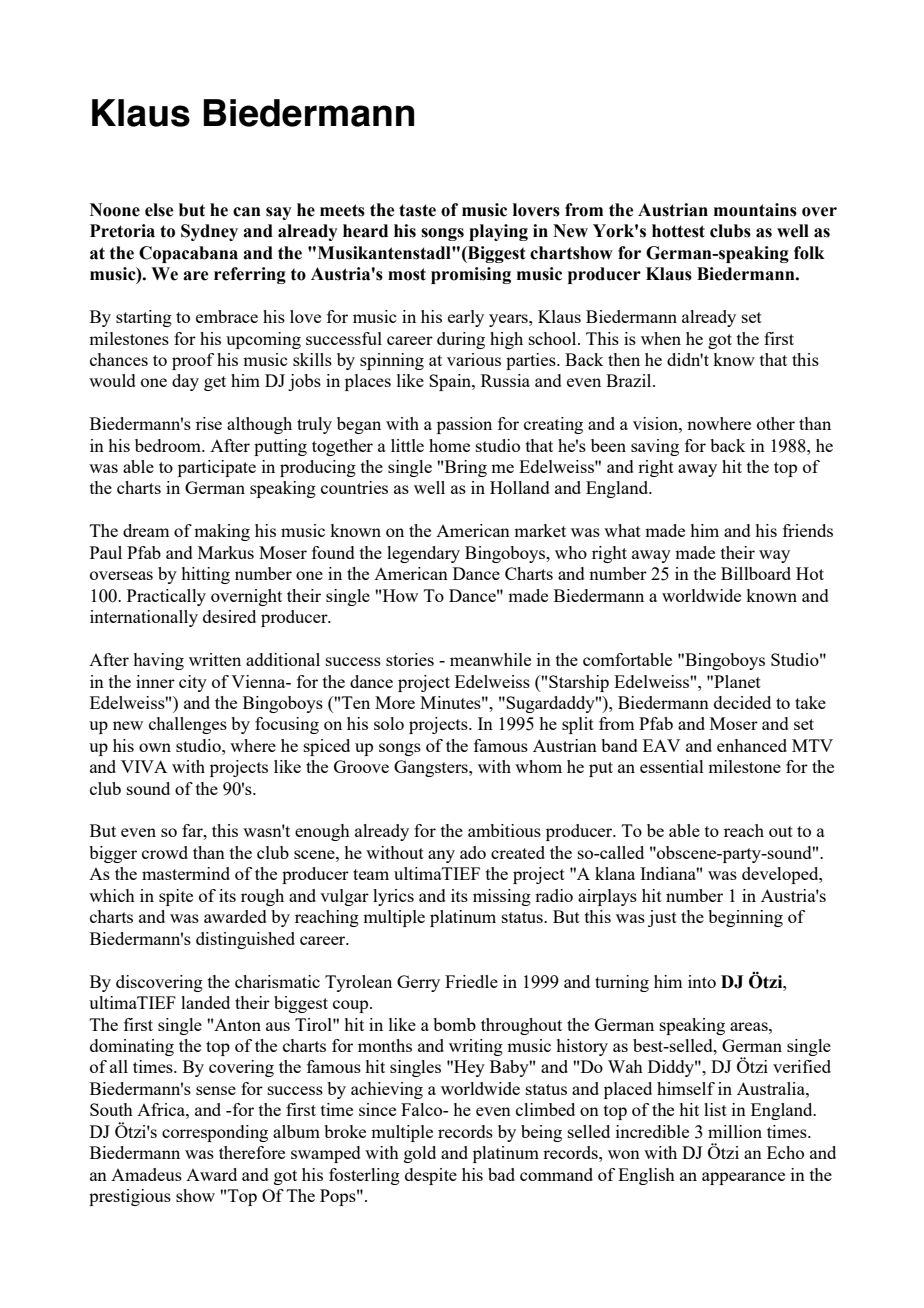 The image size is (924, 1308). I want to click on saving, so click(655, 447).
